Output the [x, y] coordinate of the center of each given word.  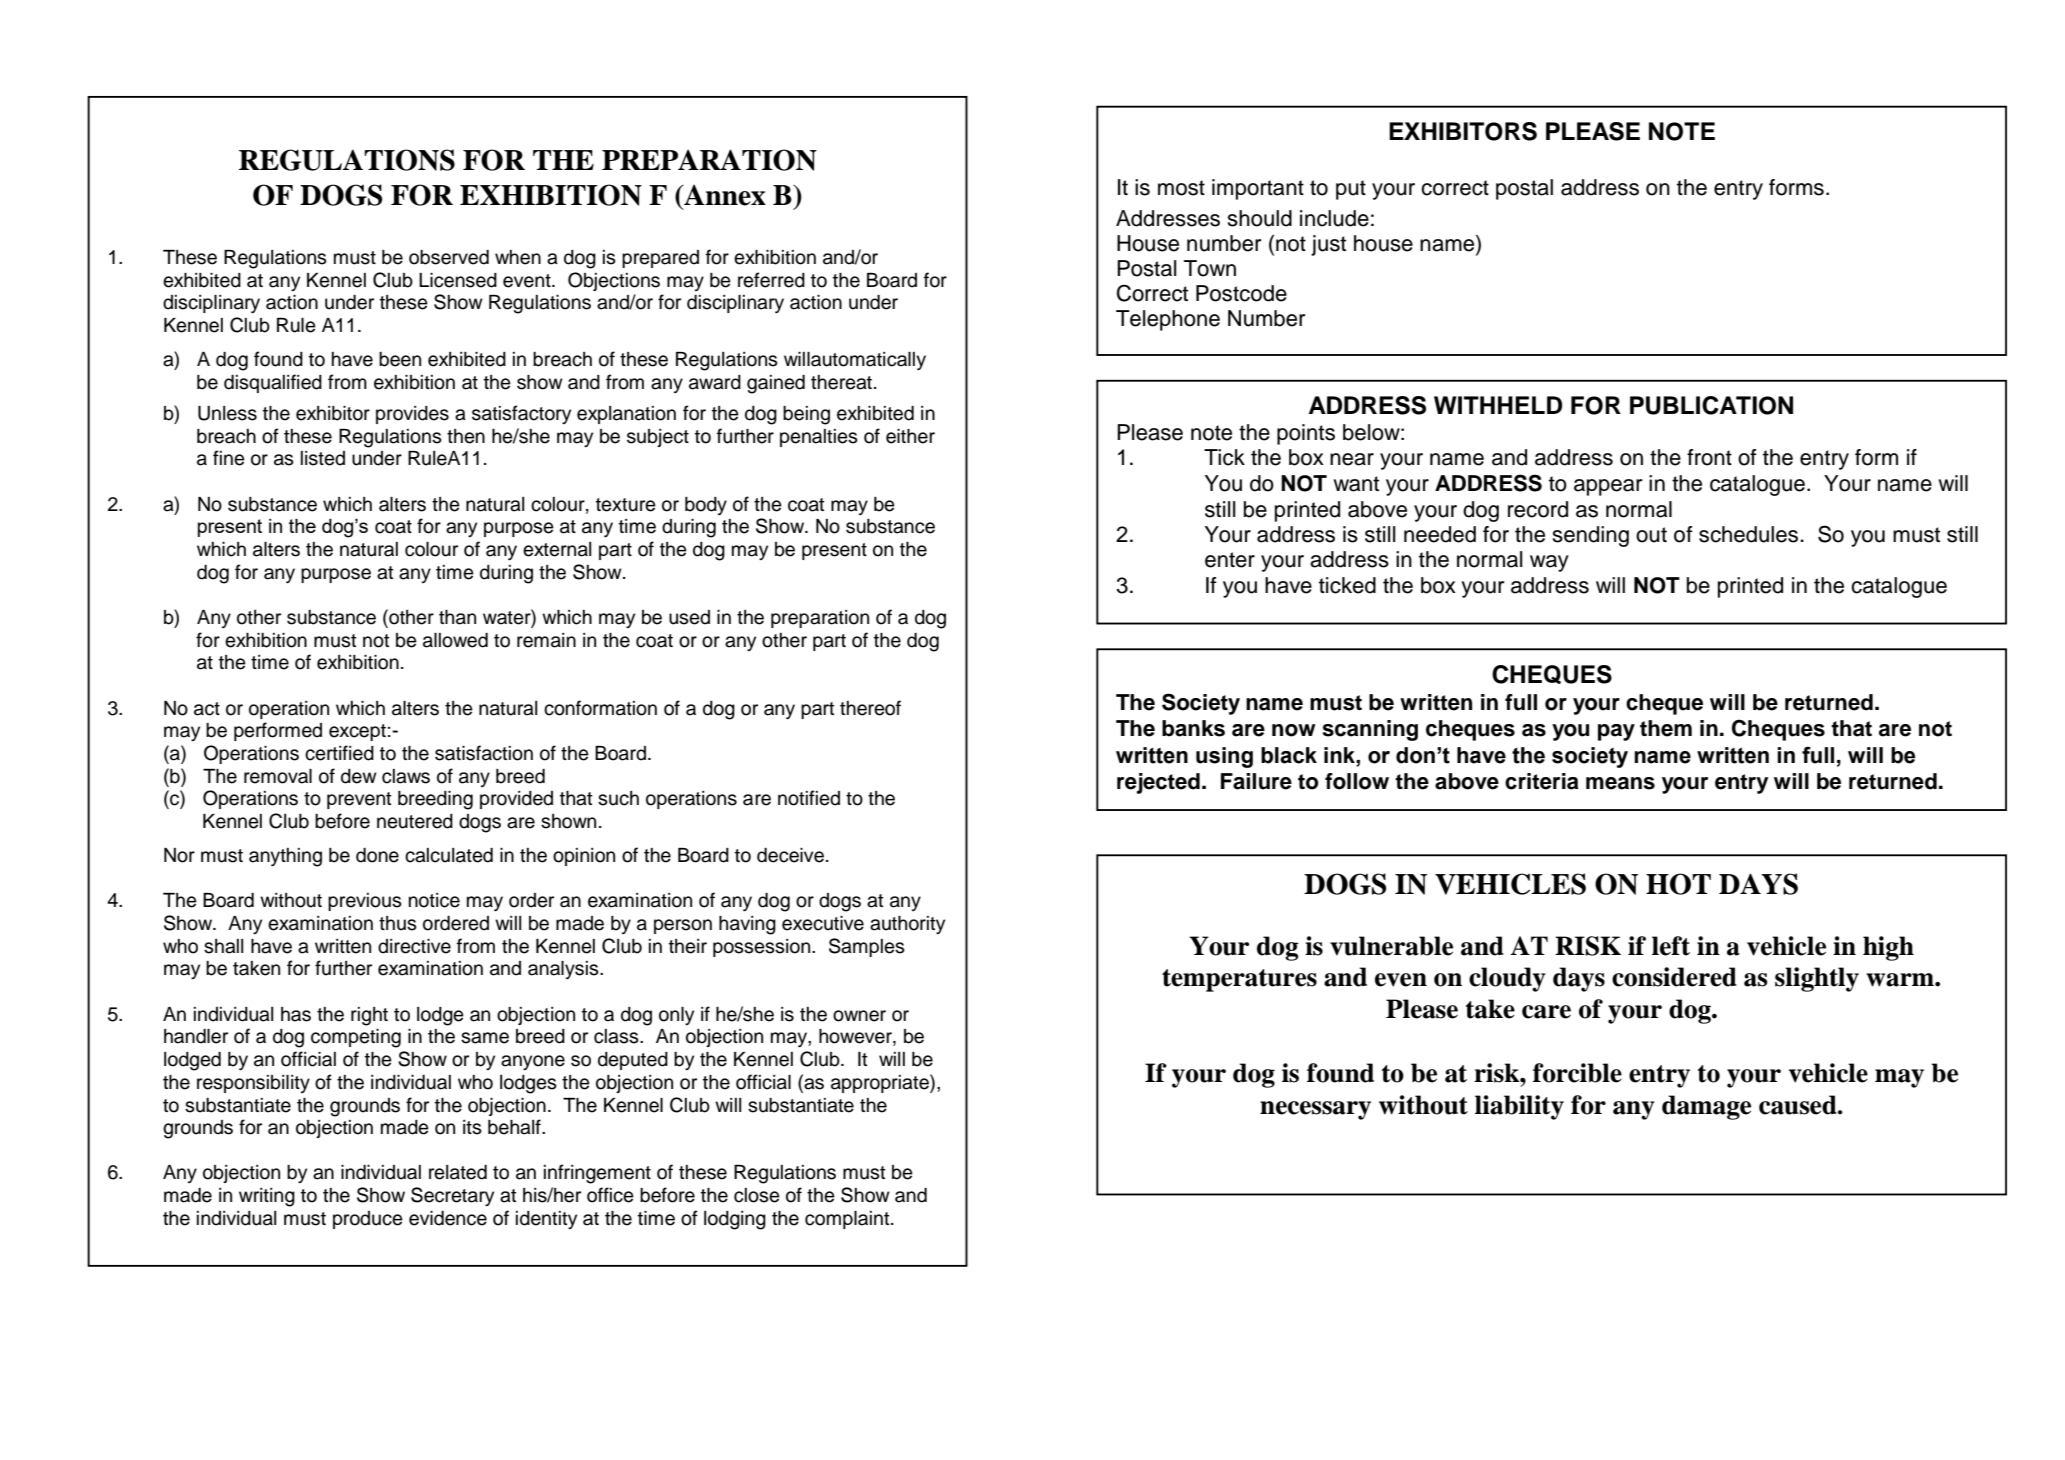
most [1181, 188]
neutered [415, 821]
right [369, 1016]
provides [412, 415]
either [910, 436]
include [1334, 218]
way [1549, 563]
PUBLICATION [1711, 405]
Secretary [452, 1197]
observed [449, 257]
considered [1674, 977]
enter [1230, 560]
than [457, 617]
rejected [1158, 783]
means [1620, 783]
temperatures [1239, 980]
